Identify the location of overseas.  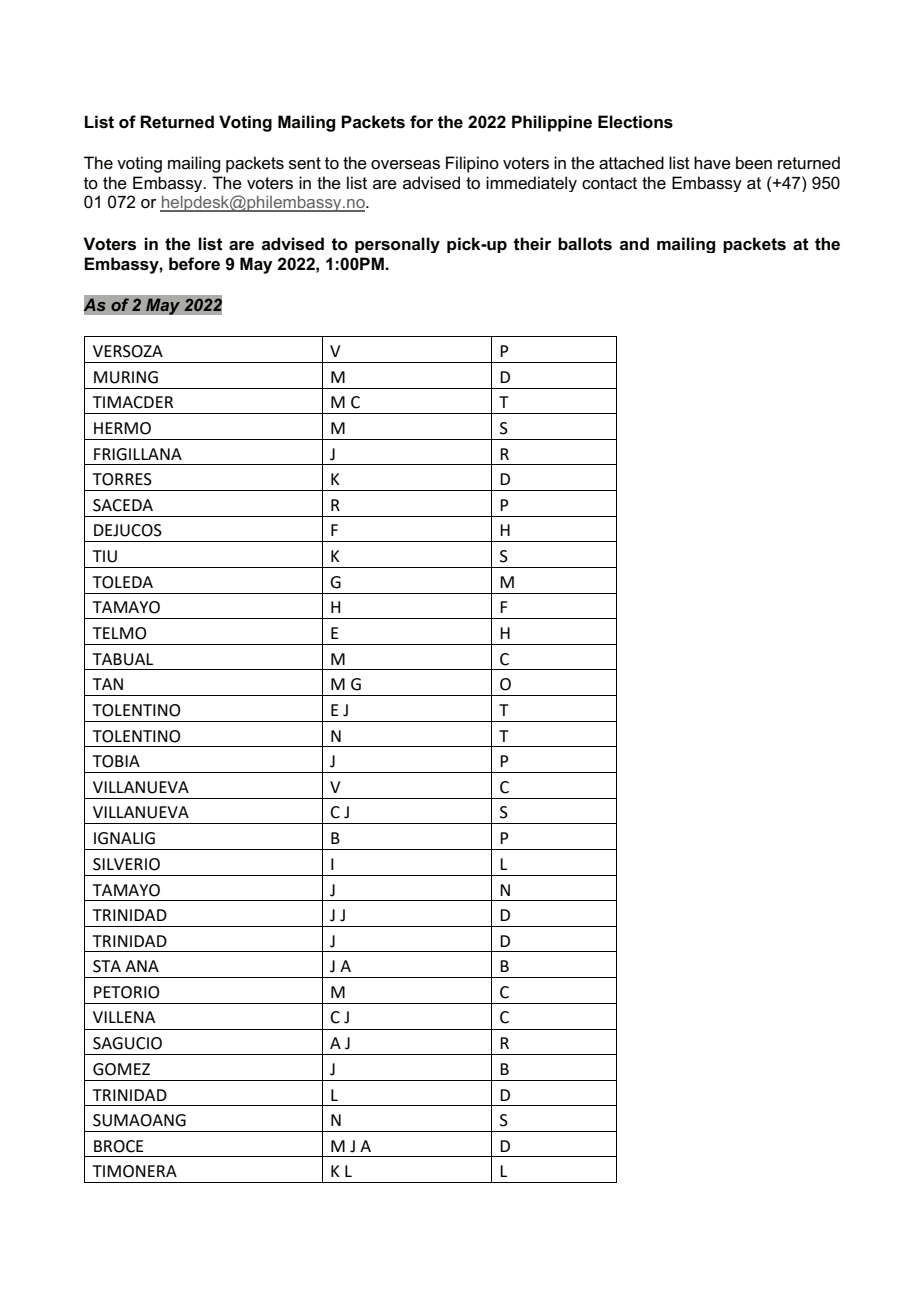
(405, 165).
